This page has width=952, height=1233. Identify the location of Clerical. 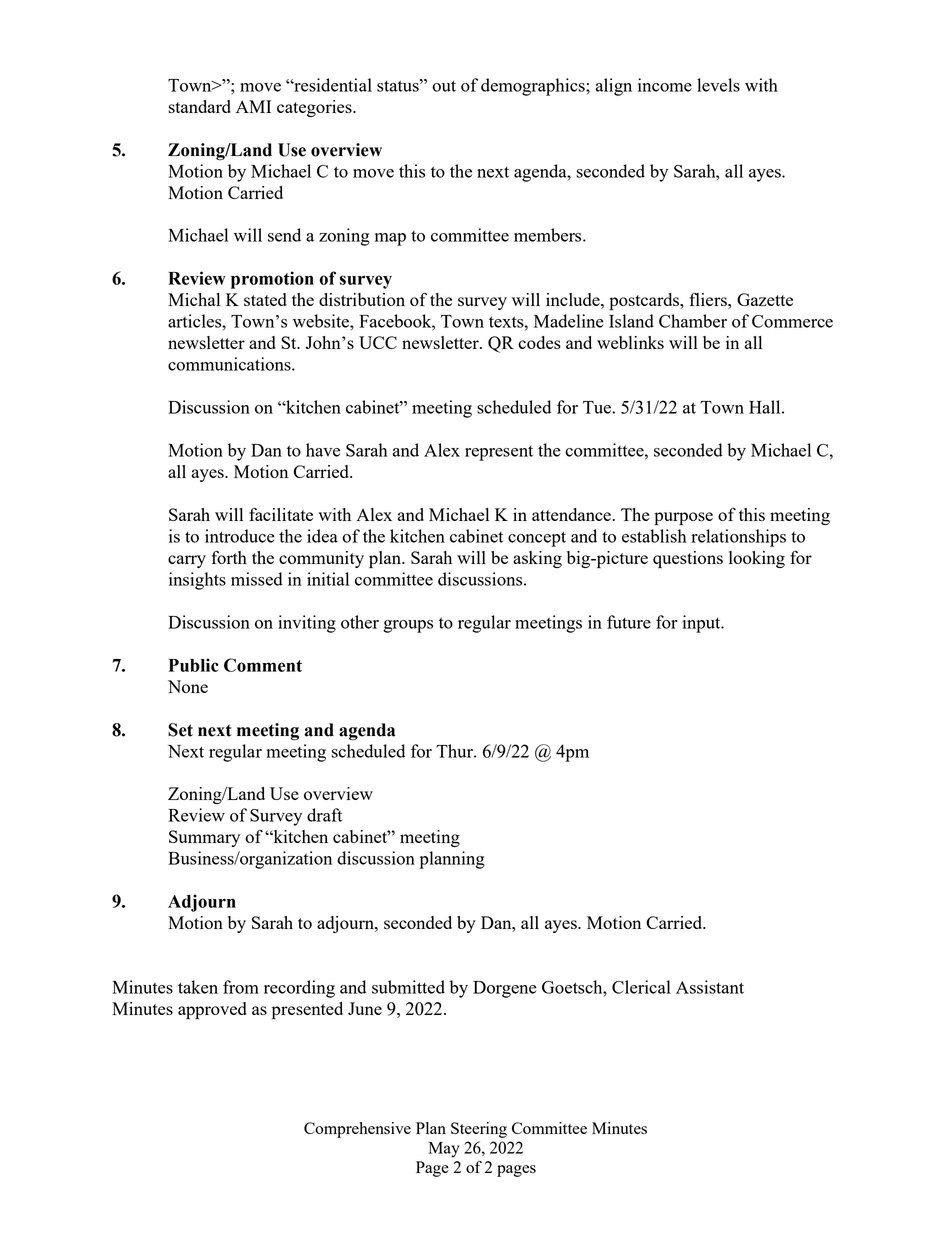
(641, 987).
